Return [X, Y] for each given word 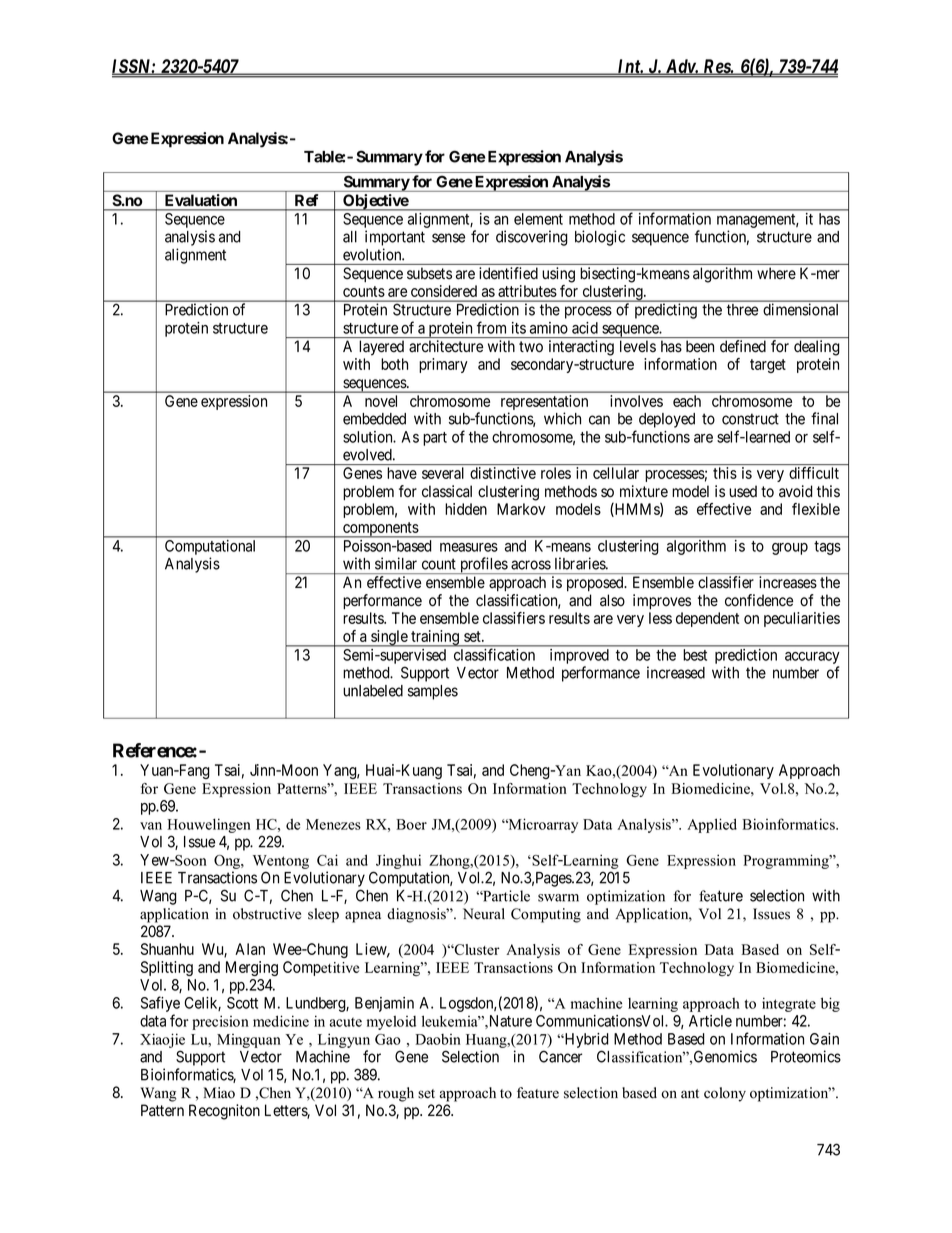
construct [750, 419]
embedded [374, 419]
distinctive [503, 473]
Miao [219, 1093]
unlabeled [373, 691]
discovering [532, 238]
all [350, 237]
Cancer [560, 1056]
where [776, 273]
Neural [484, 914]
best [695, 655]
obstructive [267, 914]
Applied [712, 825]
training [435, 638]
